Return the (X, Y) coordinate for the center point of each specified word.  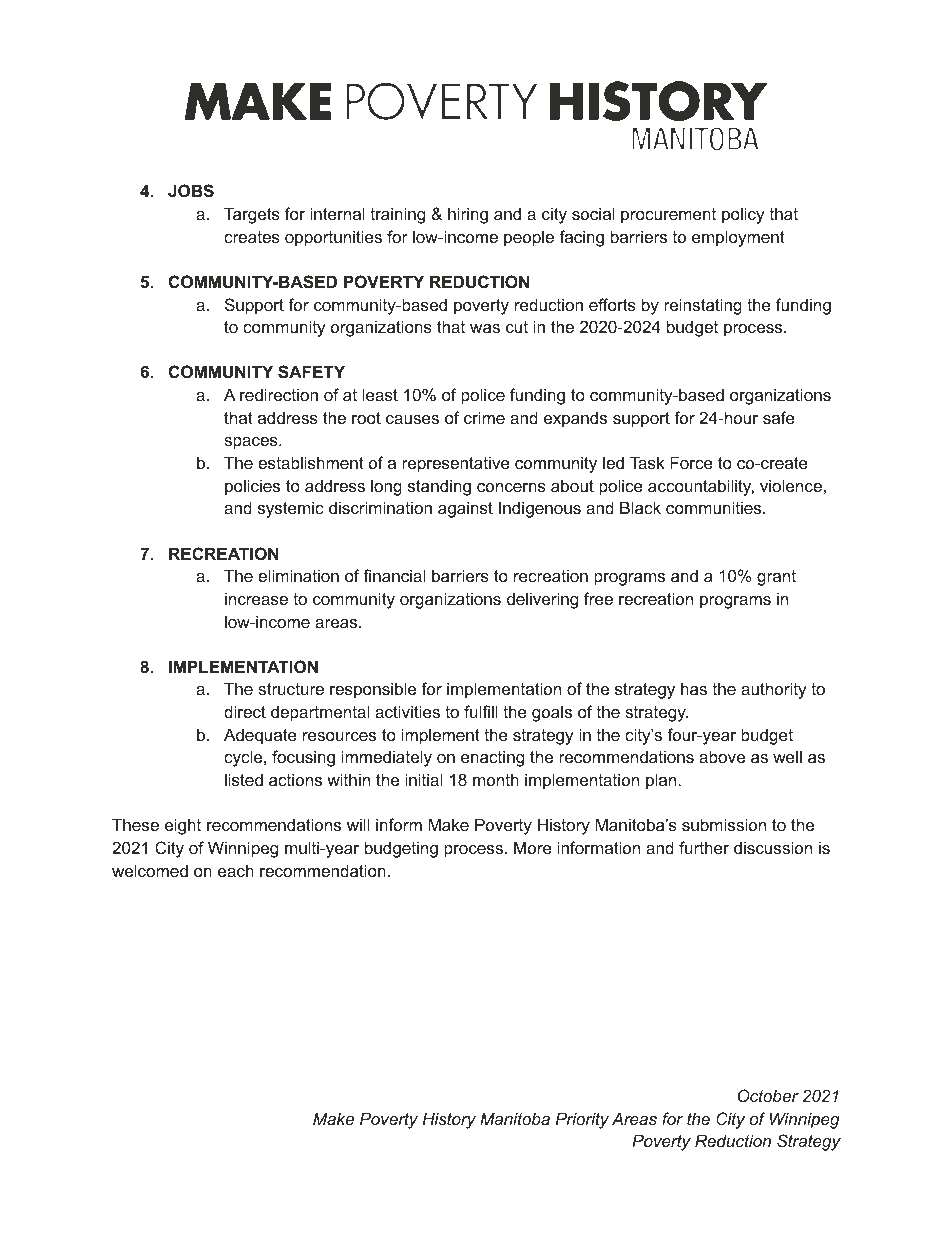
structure (291, 689)
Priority (582, 1120)
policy (743, 215)
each (236, 870)
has (694, 688)
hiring (468, 215)
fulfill (481, 711)
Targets (252, 215)
